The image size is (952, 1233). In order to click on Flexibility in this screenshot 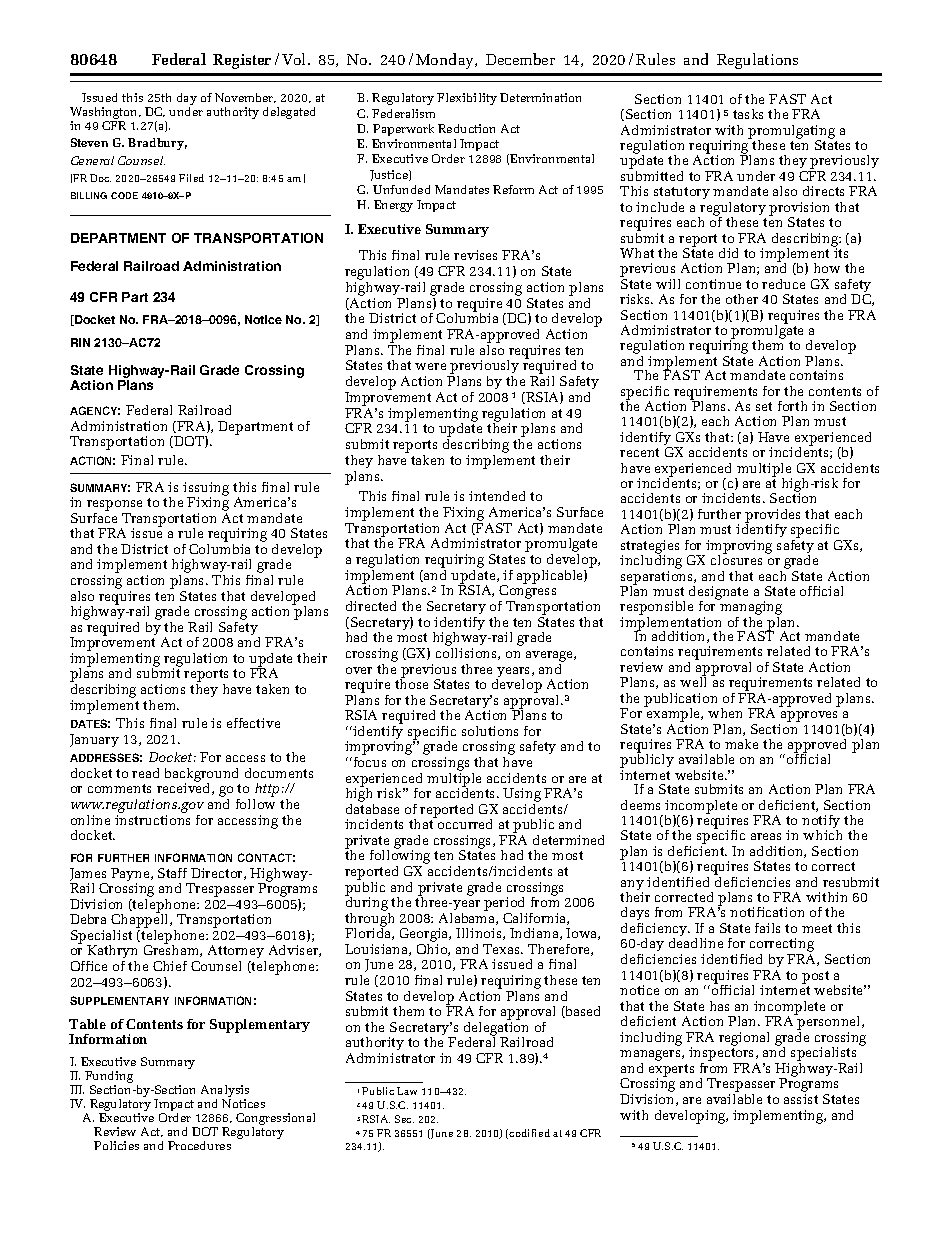, I will do `click(467, 99)`.
